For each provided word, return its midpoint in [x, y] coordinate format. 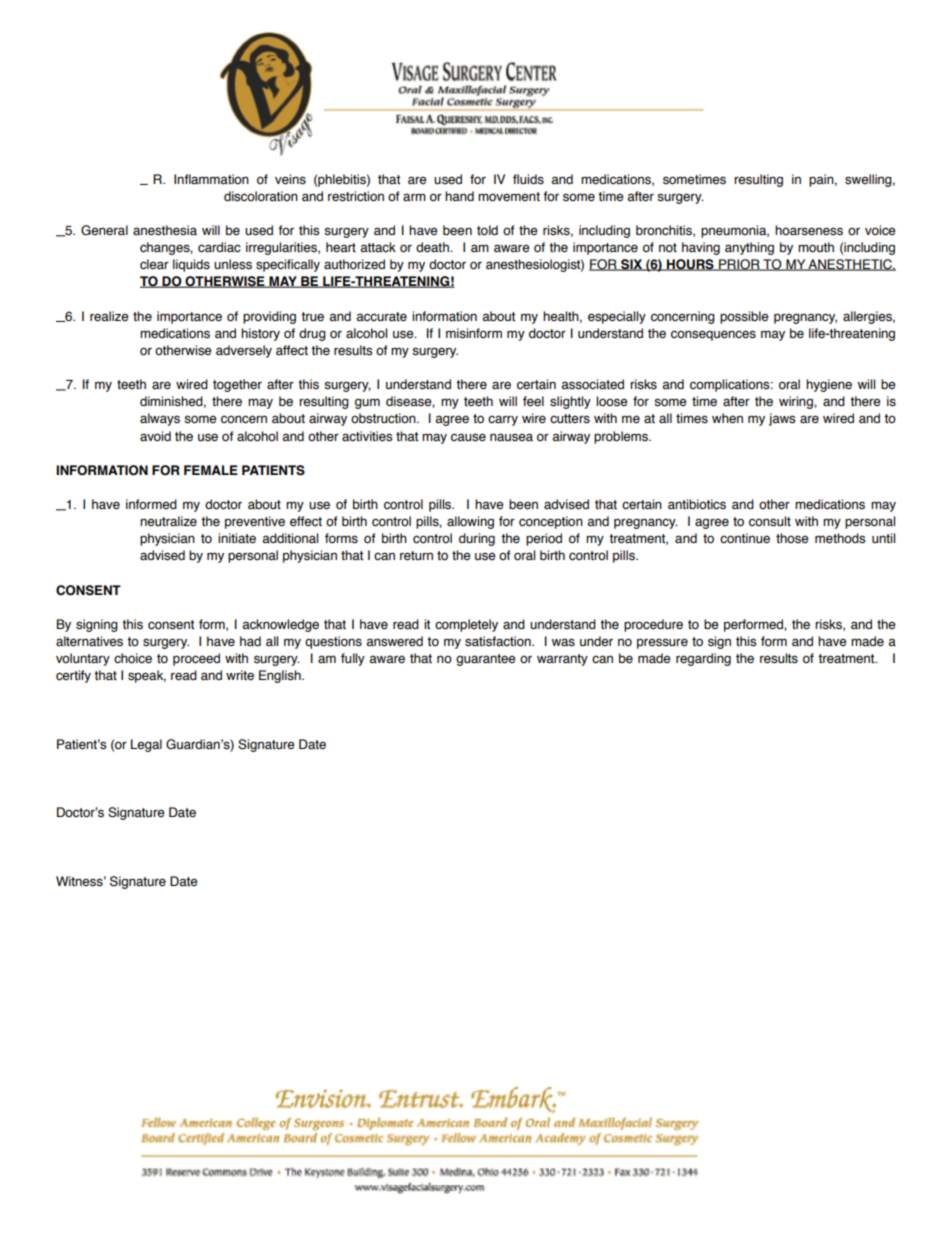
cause [468, 437]
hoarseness [809, 230]
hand [459, 196]
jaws [782, 419]
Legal [146, 745]
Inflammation [211, 179]
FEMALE [211, 470]
